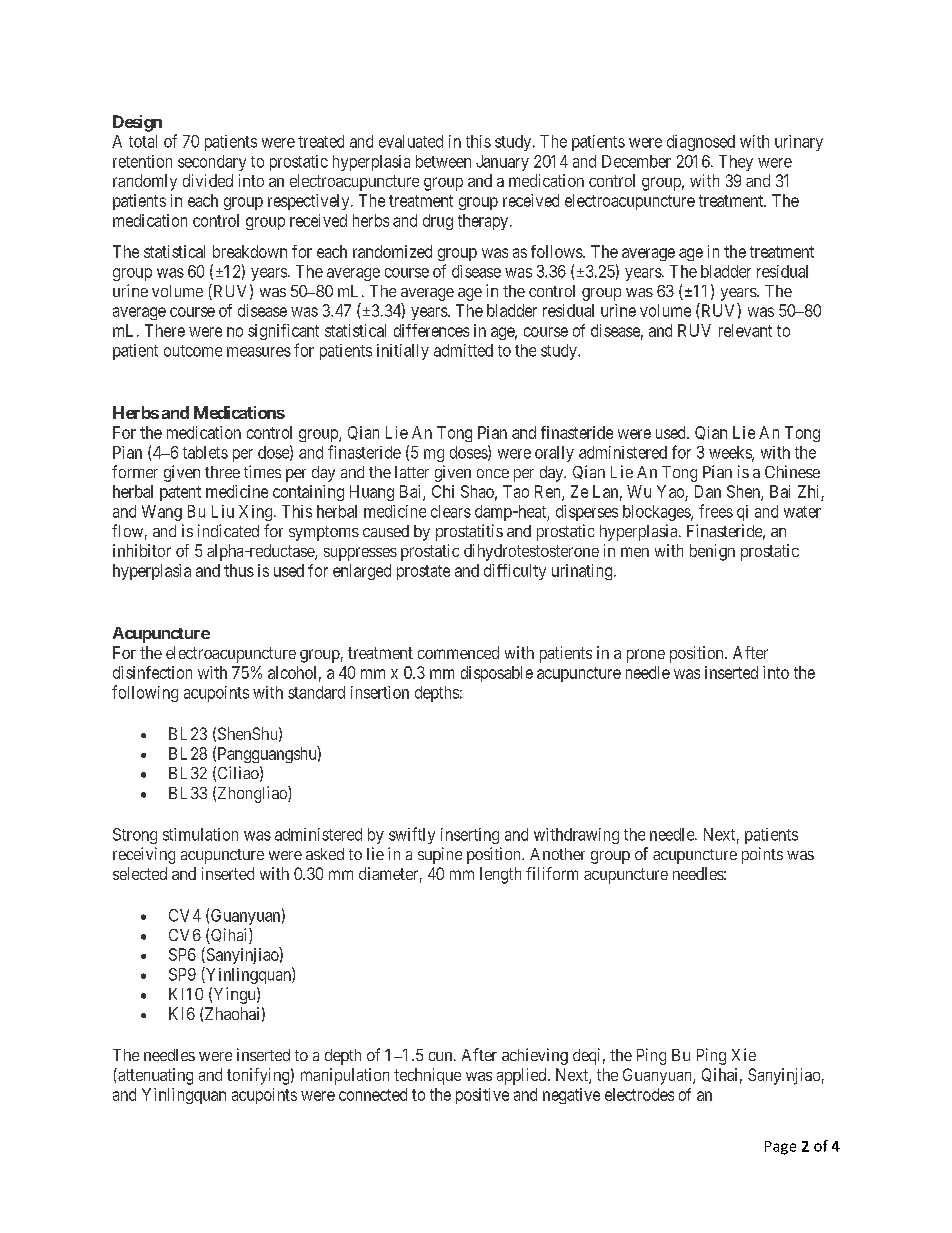 Image resolution: width=952 pixels, height=1233 pixels. Describe the element at coordinates (200, 834) in the screenshot. I see `stimulation` at that location.
